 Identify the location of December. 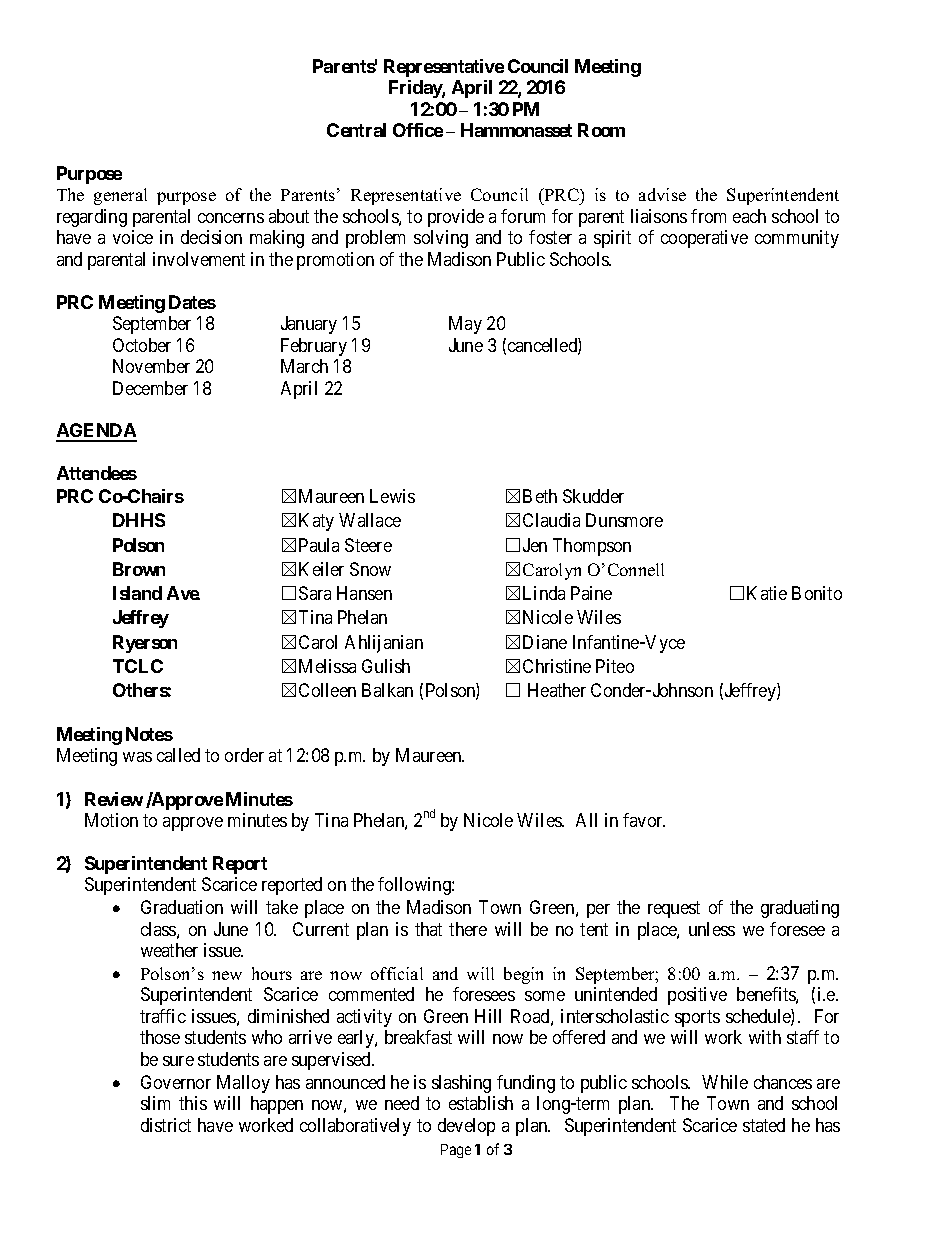
(150, 388).
